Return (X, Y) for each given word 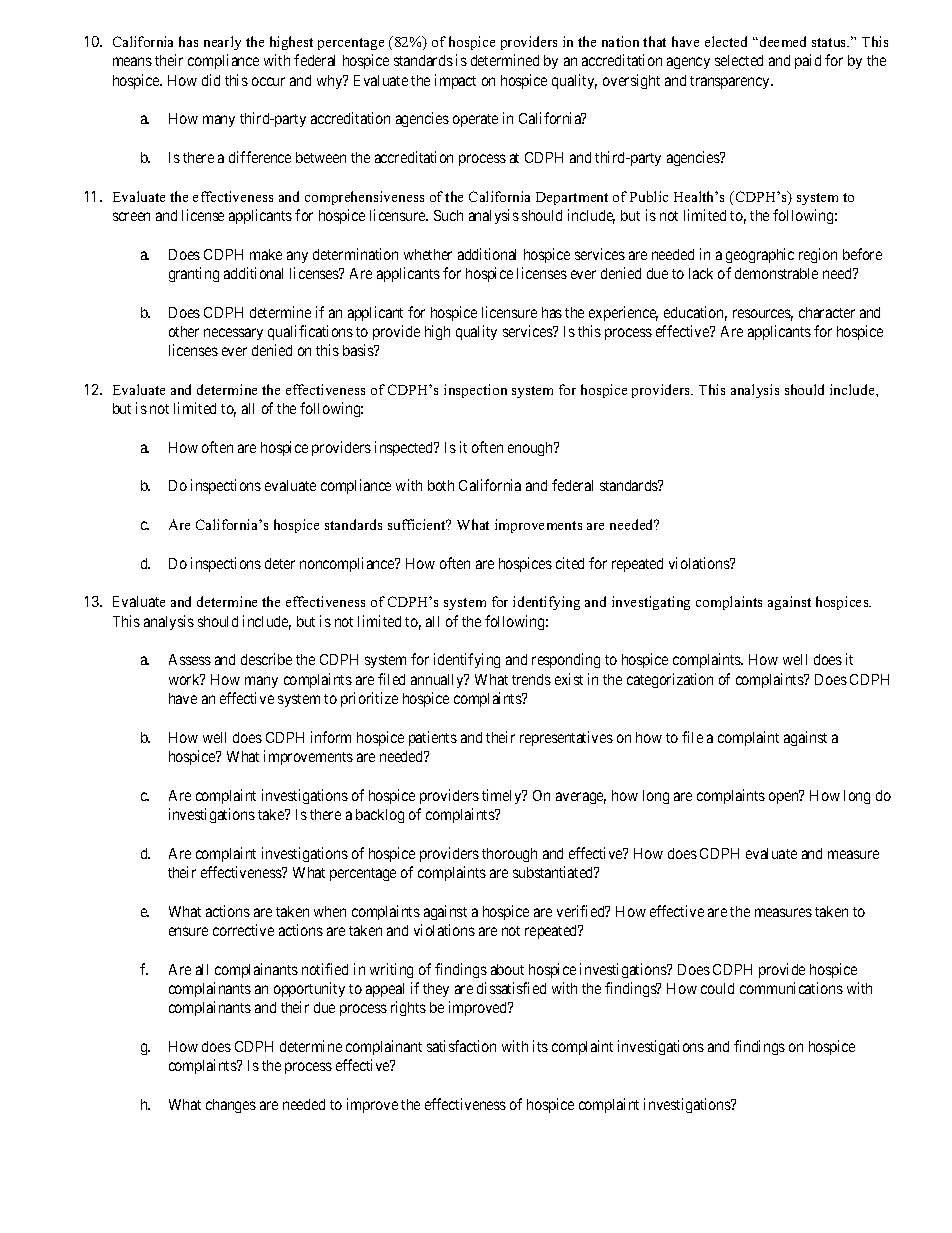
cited (570, 563)
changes (231, 1106)
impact (455, 81)
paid (808, 61)
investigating (651, 603)
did (211, 80)
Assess (190, 659)
